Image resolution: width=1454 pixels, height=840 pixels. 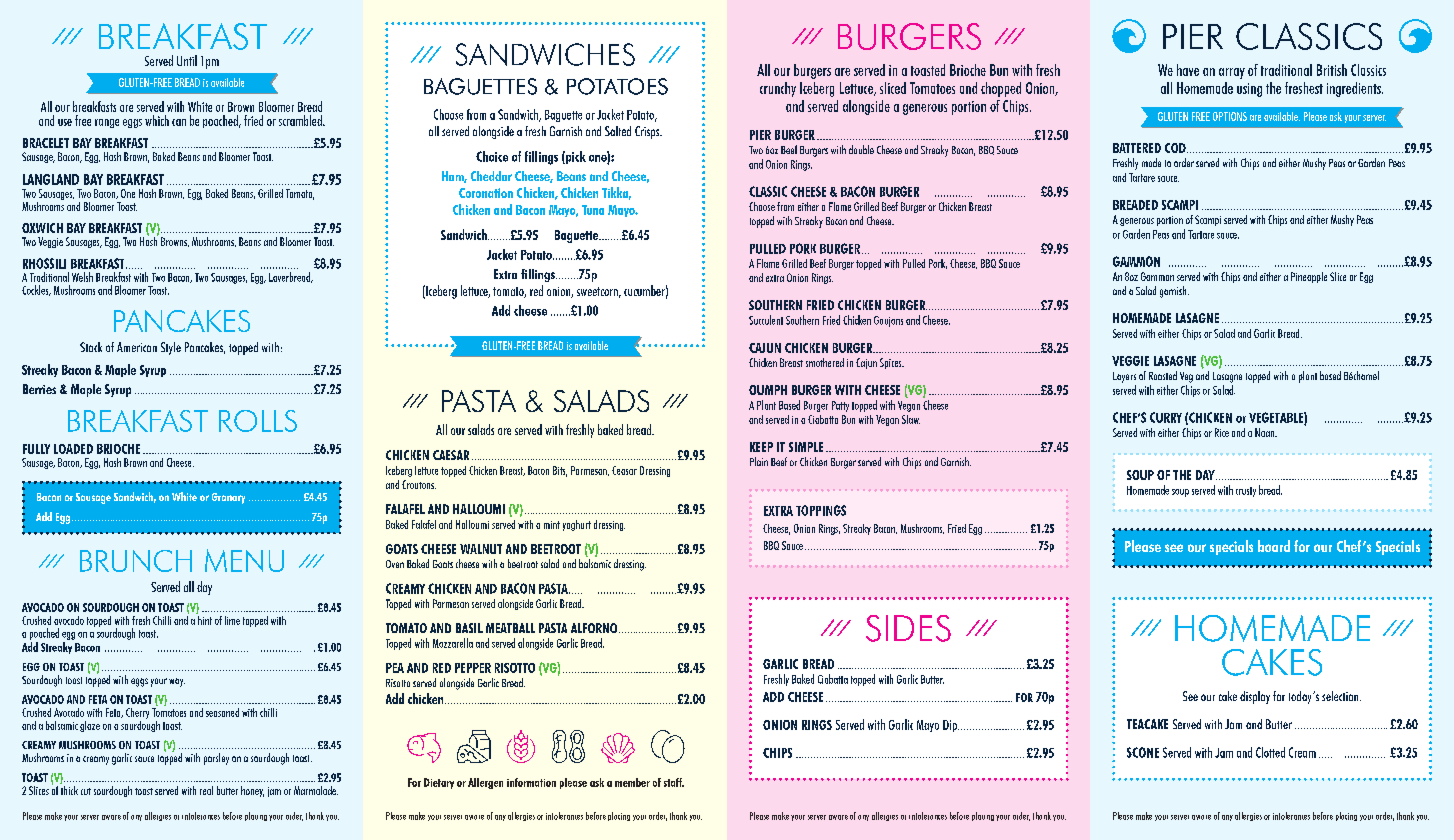 What do you see at coordinates (244, 560) in the page?
I see `MENU` at bounding box center [244, 560].
